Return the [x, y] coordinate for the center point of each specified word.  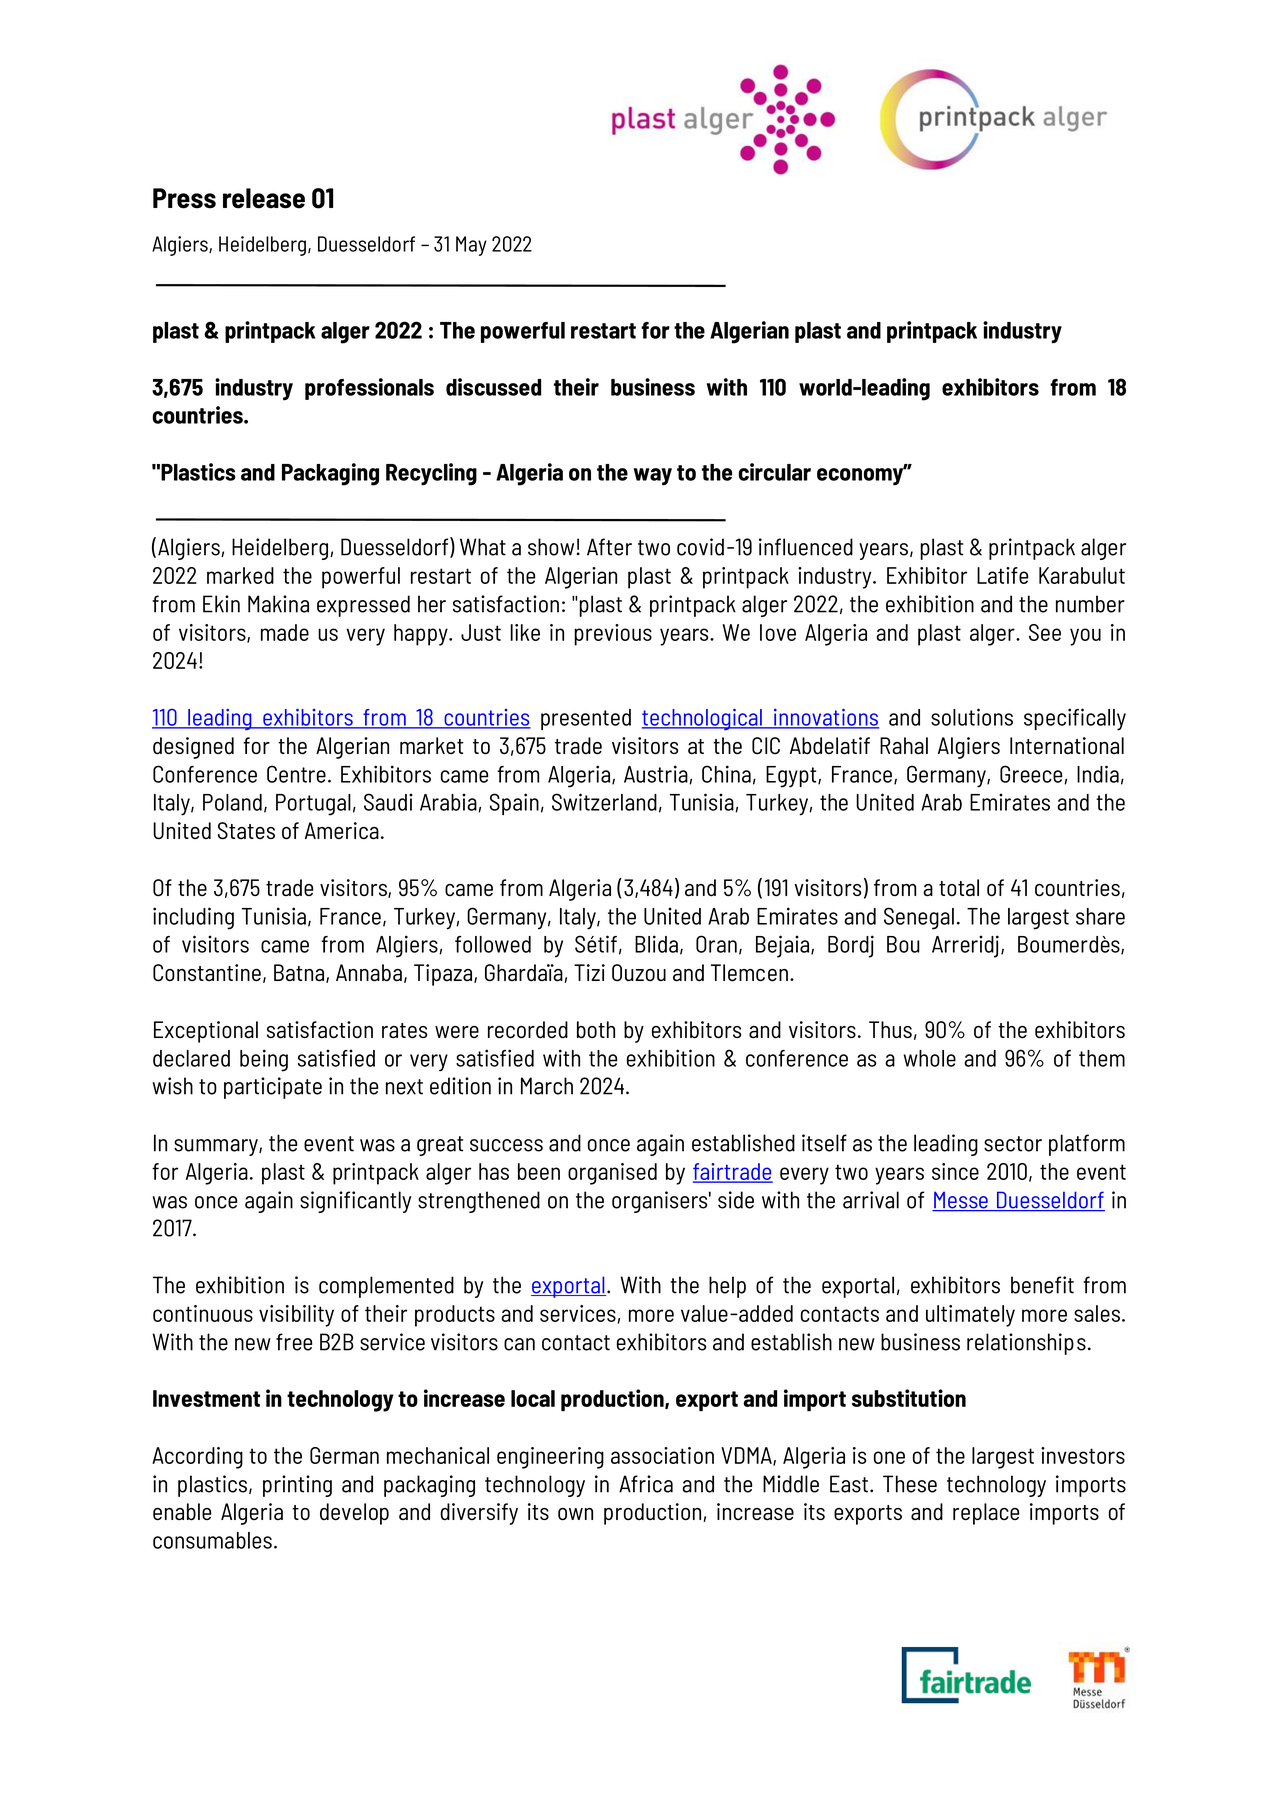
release [264, 198]
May [471, 246]
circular [774, 472]
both [596, 1030]
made [285, 632]
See [1045, 632]
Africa [646, 1484]
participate [273, 1088]
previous [613, 635]
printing [297, 1486]
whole [930, 1058]
